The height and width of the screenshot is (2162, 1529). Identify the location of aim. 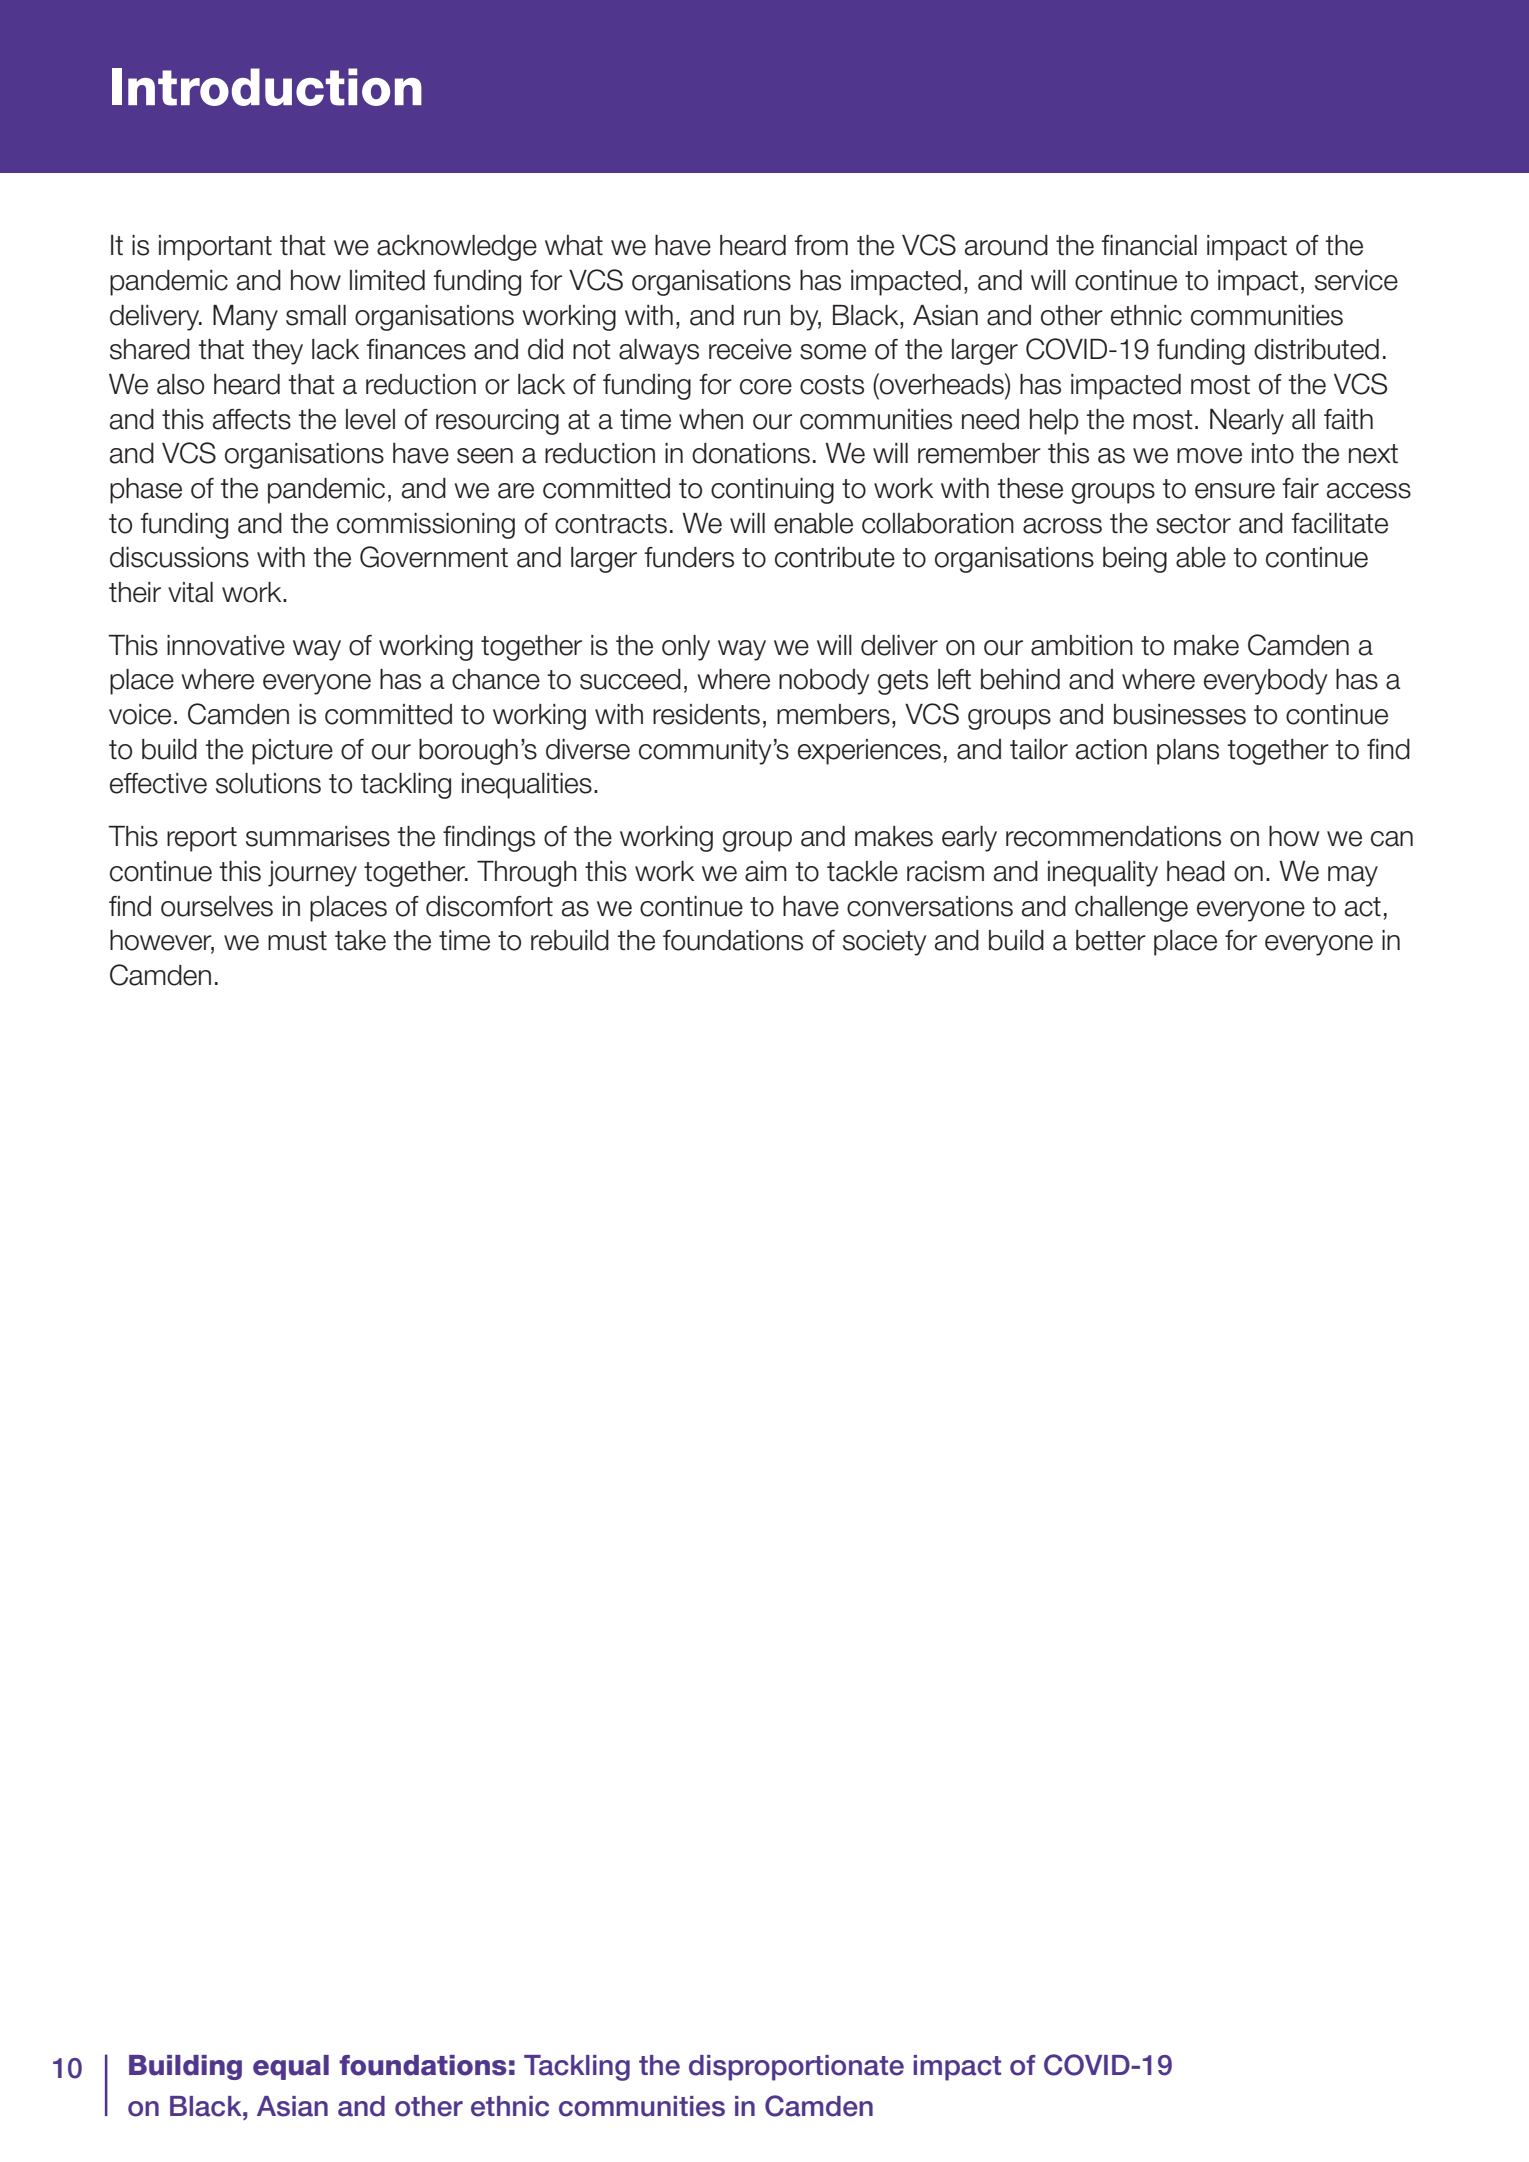
(766, 871).
